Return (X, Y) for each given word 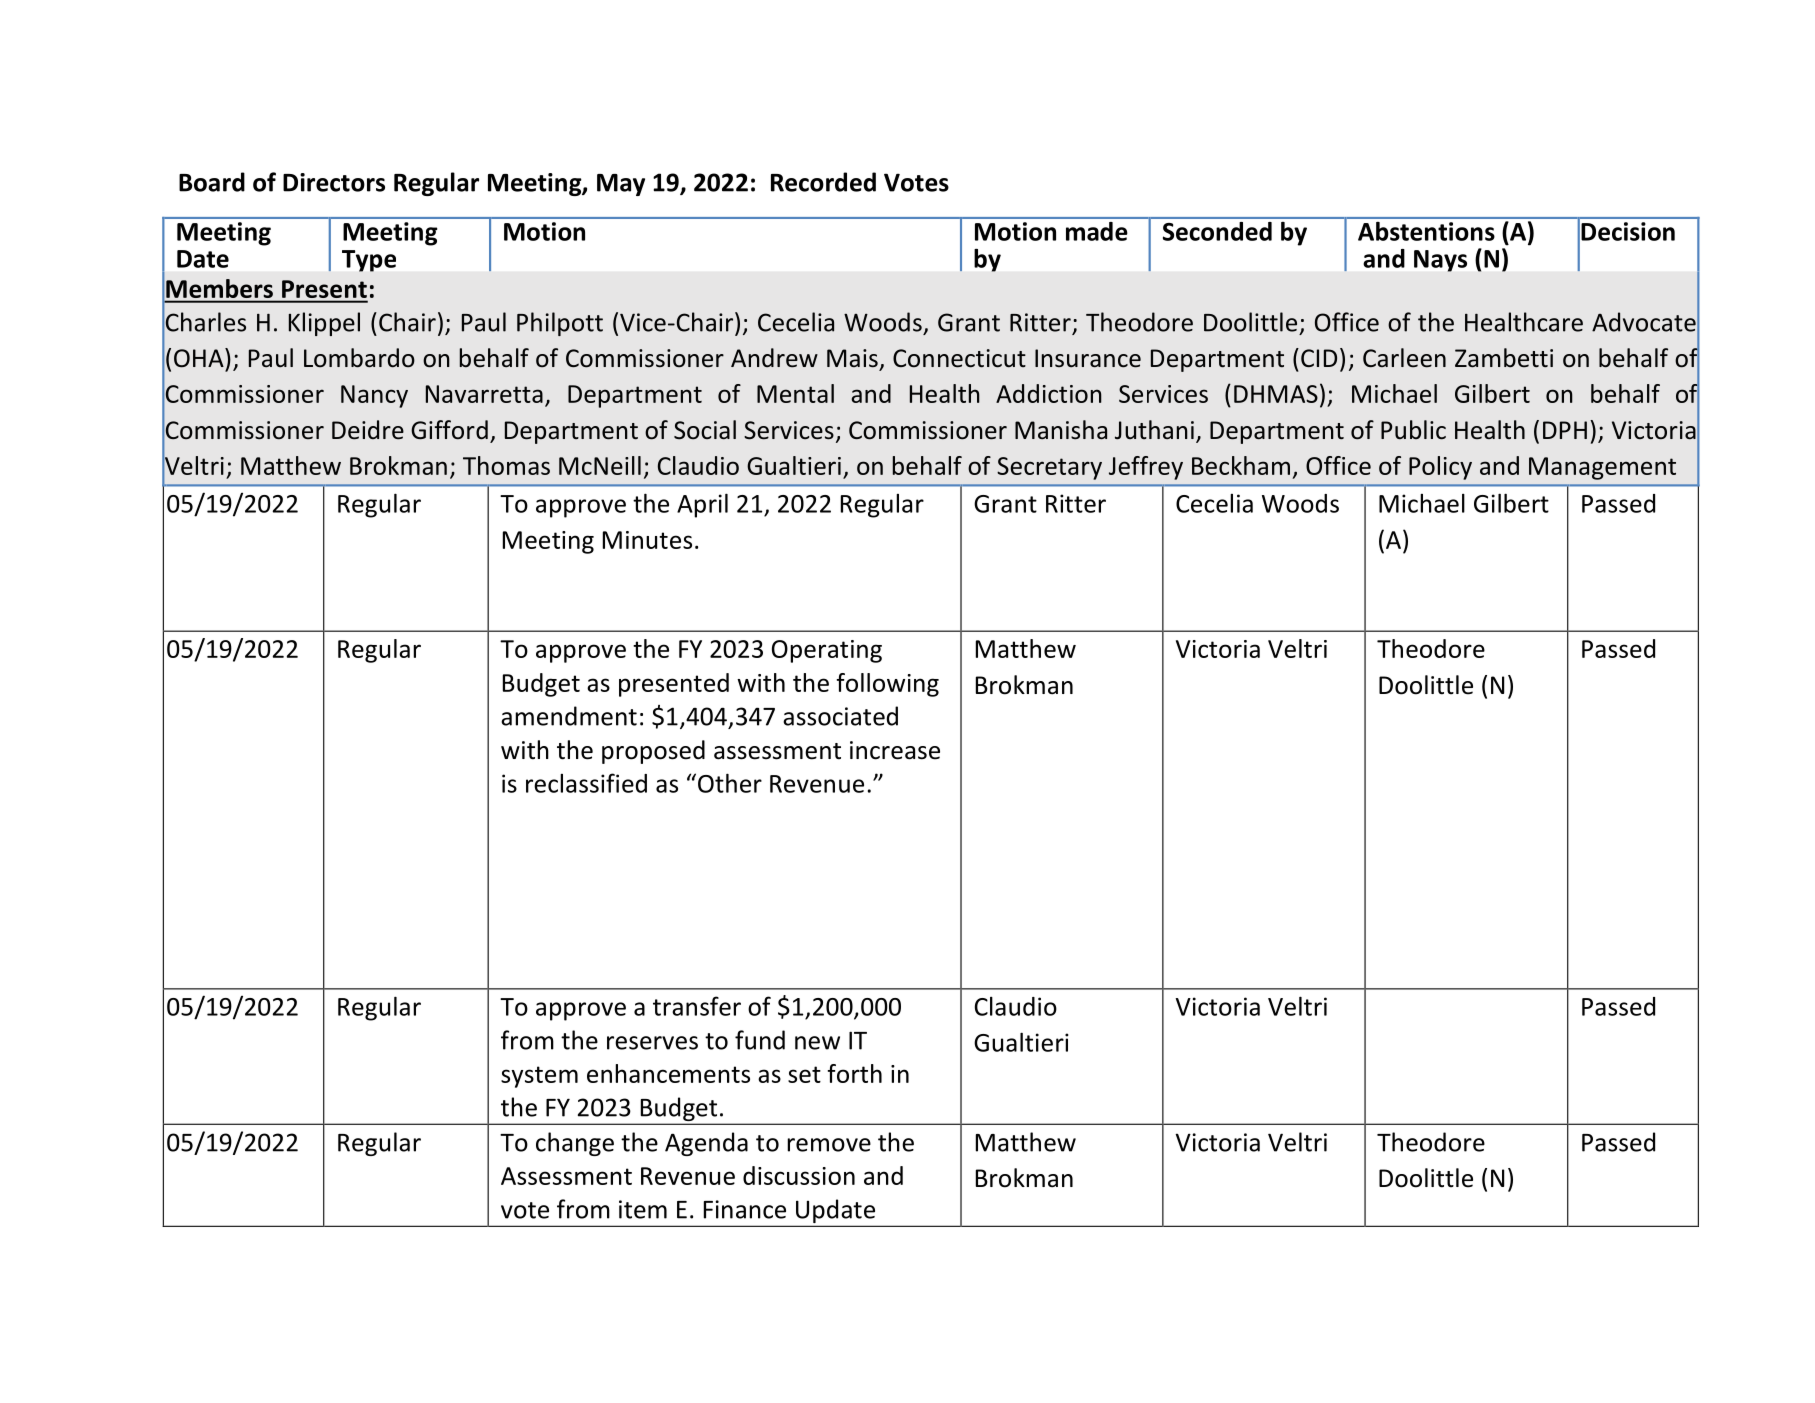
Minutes (647, 540)
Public (1413, 430)
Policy (1440, 468)
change (575, 1144)
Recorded (823, 182)
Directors (334, 182)
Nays (1440, 261)
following (887, 685)
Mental (795, 393)
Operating (827, 651)
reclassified (586, 783)
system (539, 1077)
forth (854, 1073)
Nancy (374, 396)
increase (895, 750)
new (817, 1043)
